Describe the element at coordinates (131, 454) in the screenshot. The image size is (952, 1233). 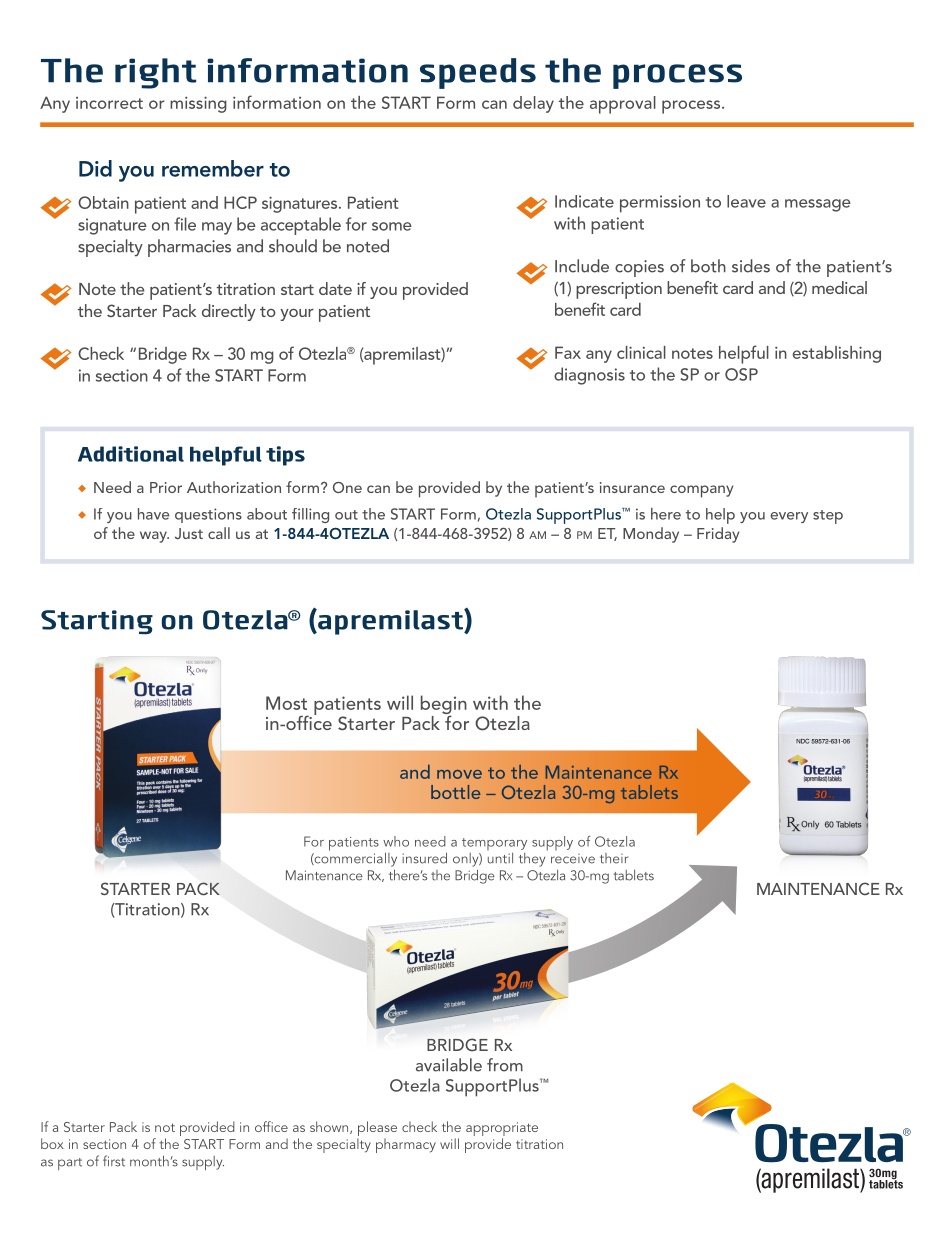
I see `Additional` at that location.
